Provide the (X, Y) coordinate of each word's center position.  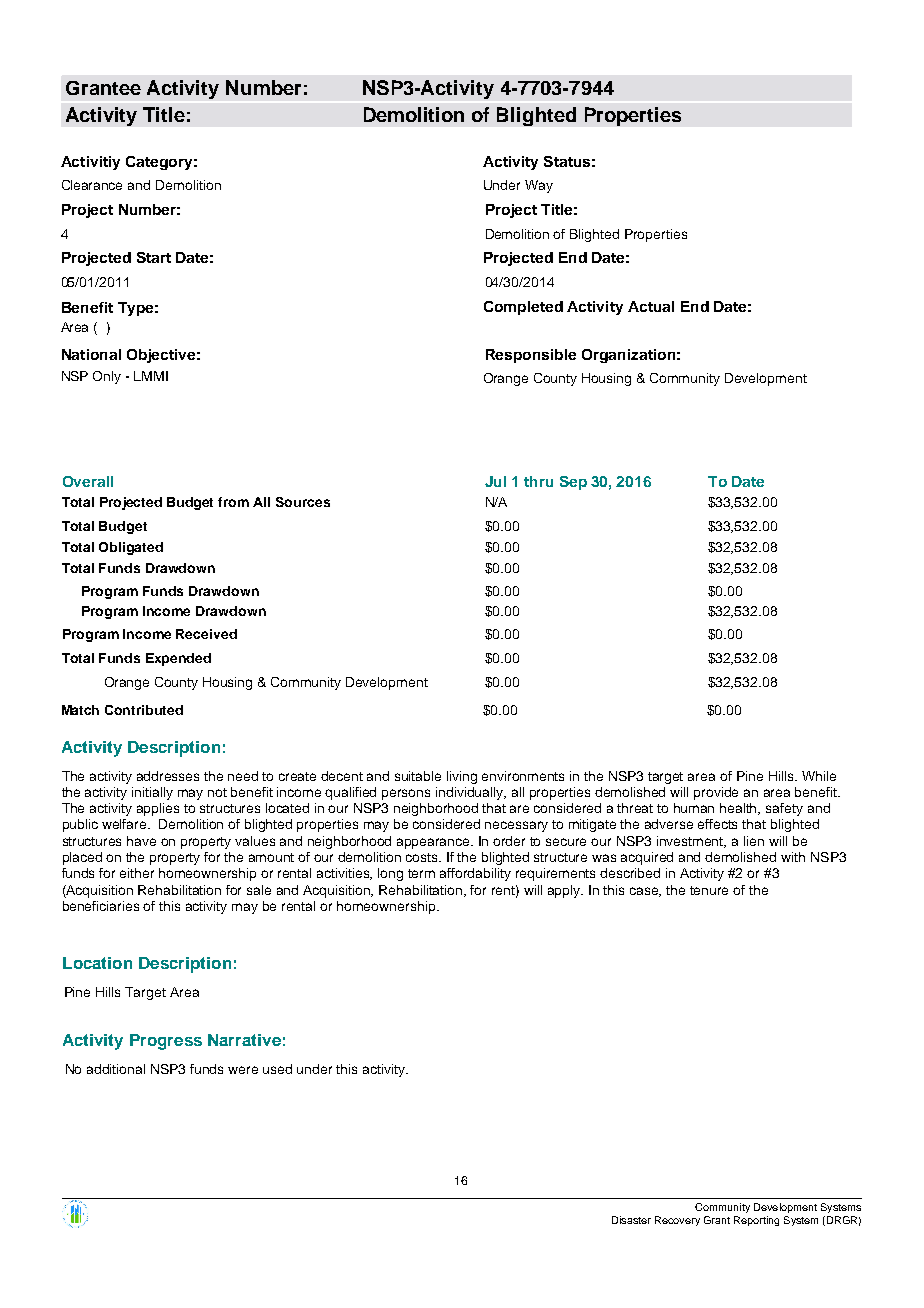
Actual (651, 306)
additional (116, 1069)
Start (154, 257)
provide (716, 793)
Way (539, 186)
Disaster (631, 1220)
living (462, 777)
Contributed (144, 710)
